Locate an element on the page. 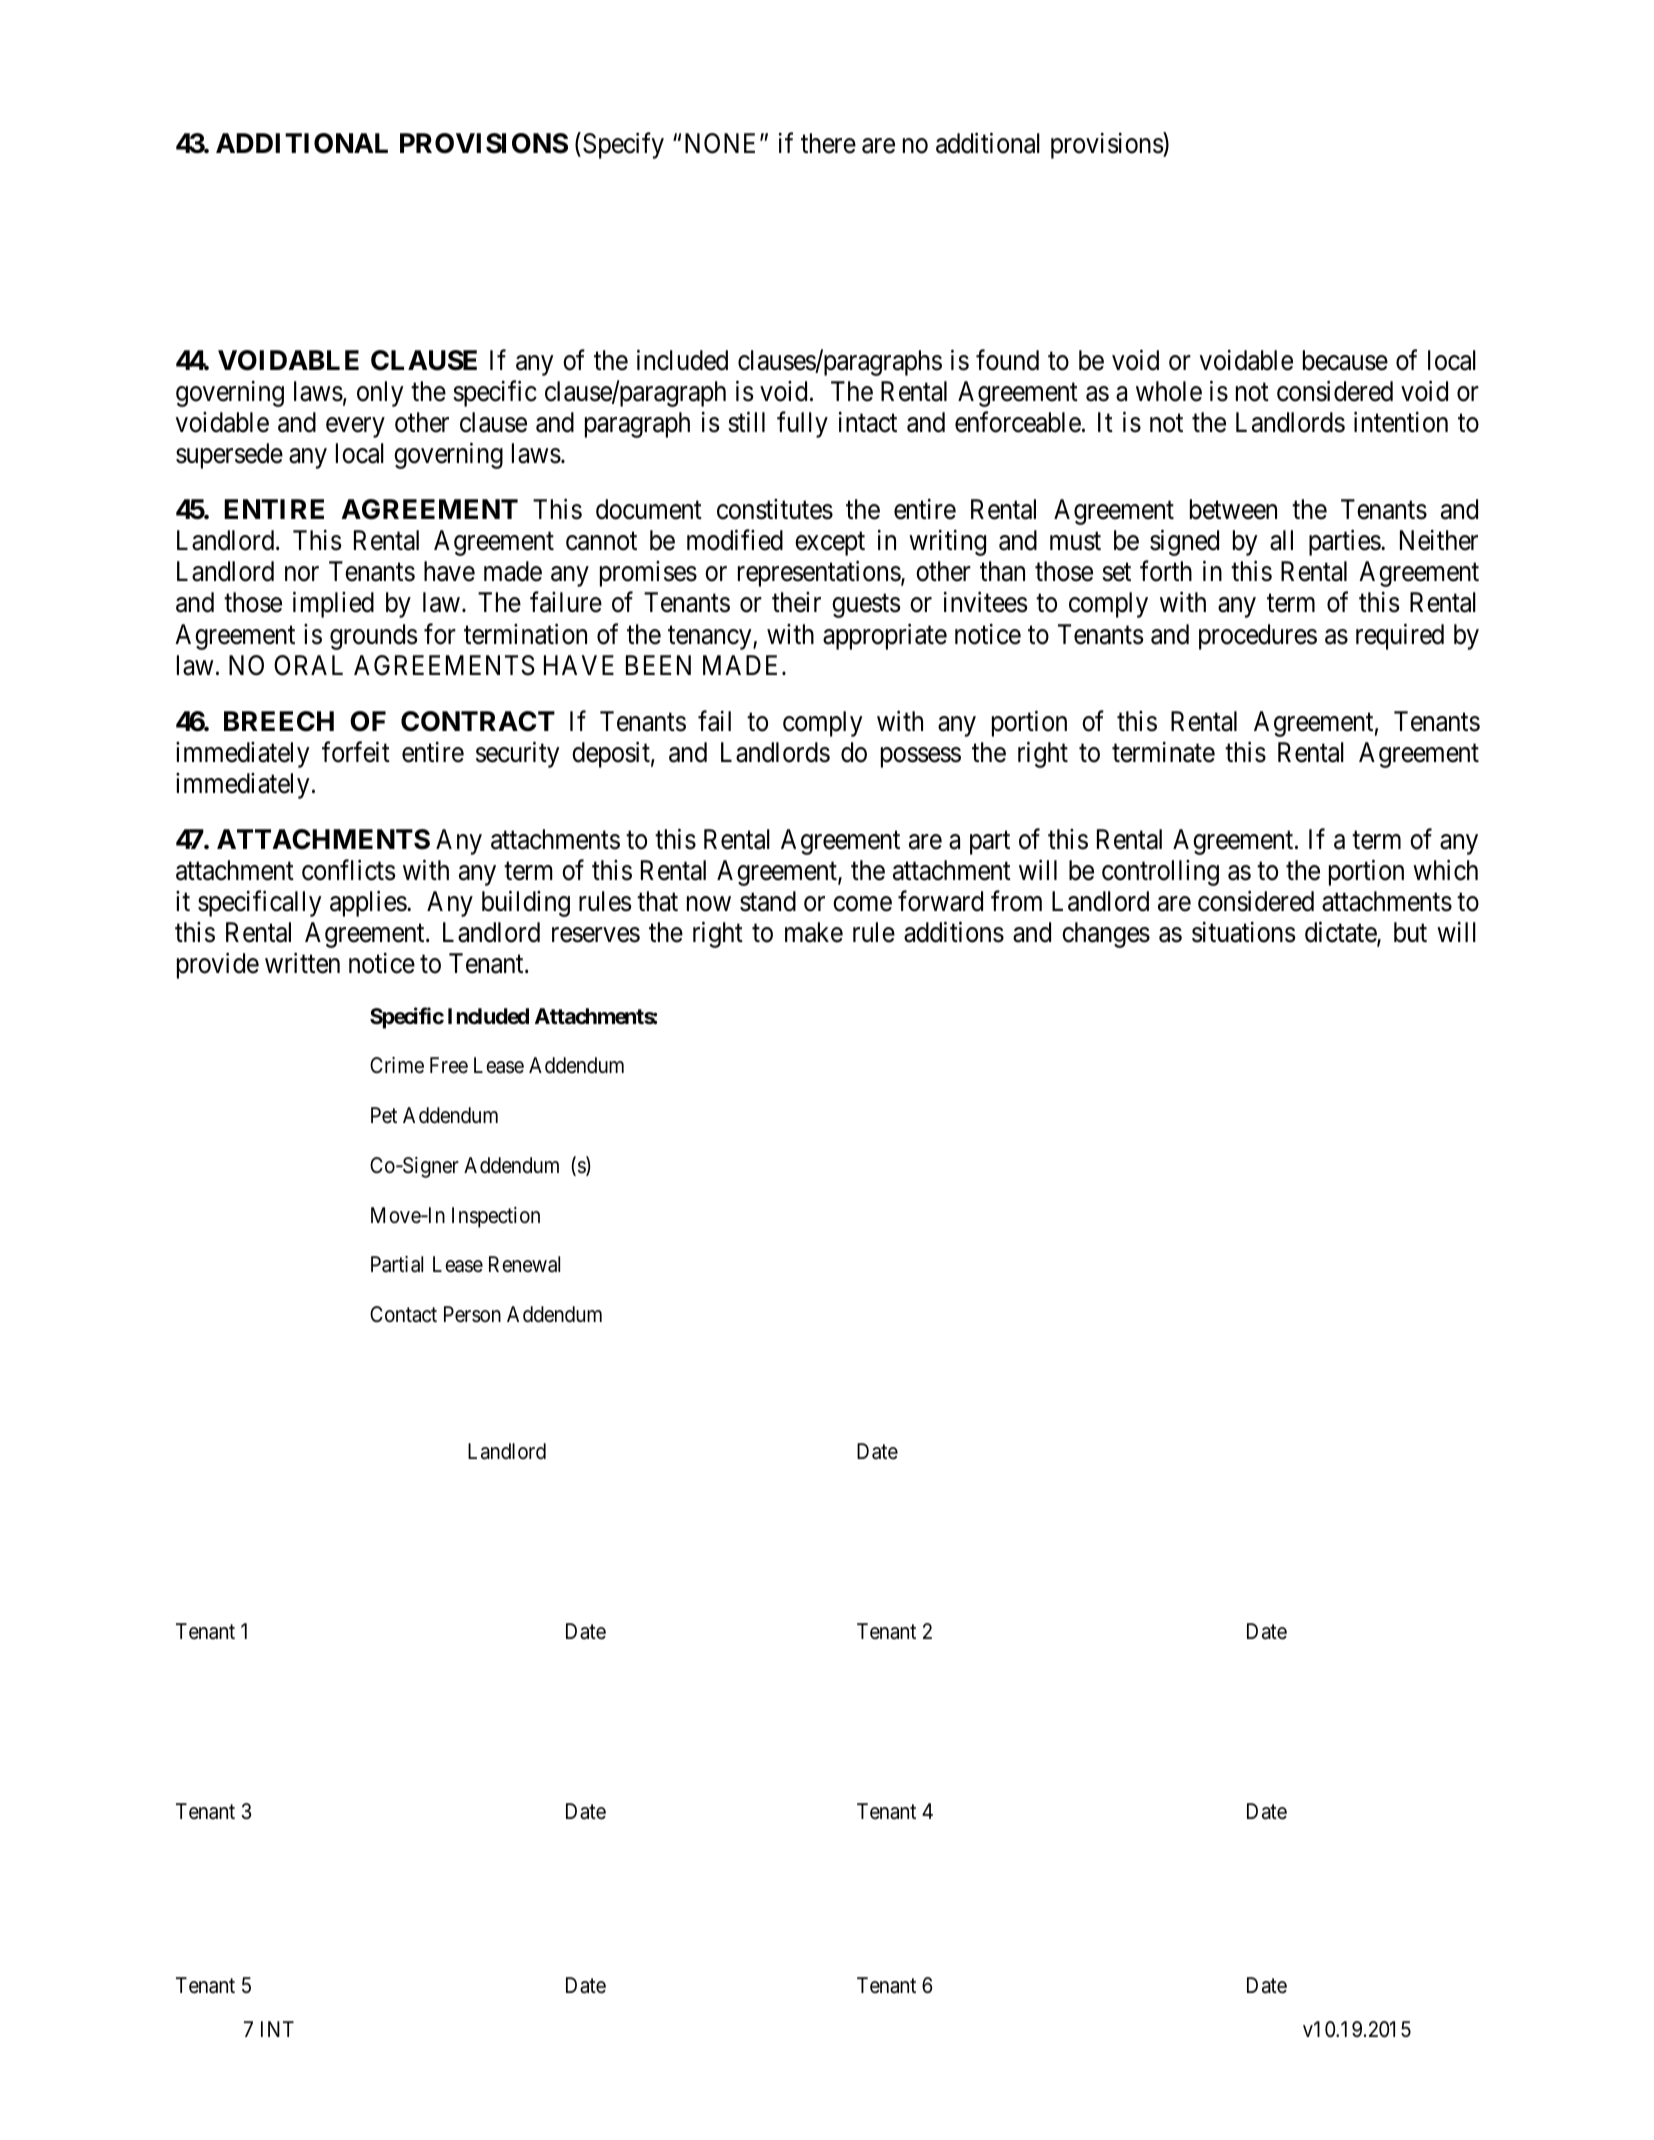  procedures is located at coordinates (1258, 637).
